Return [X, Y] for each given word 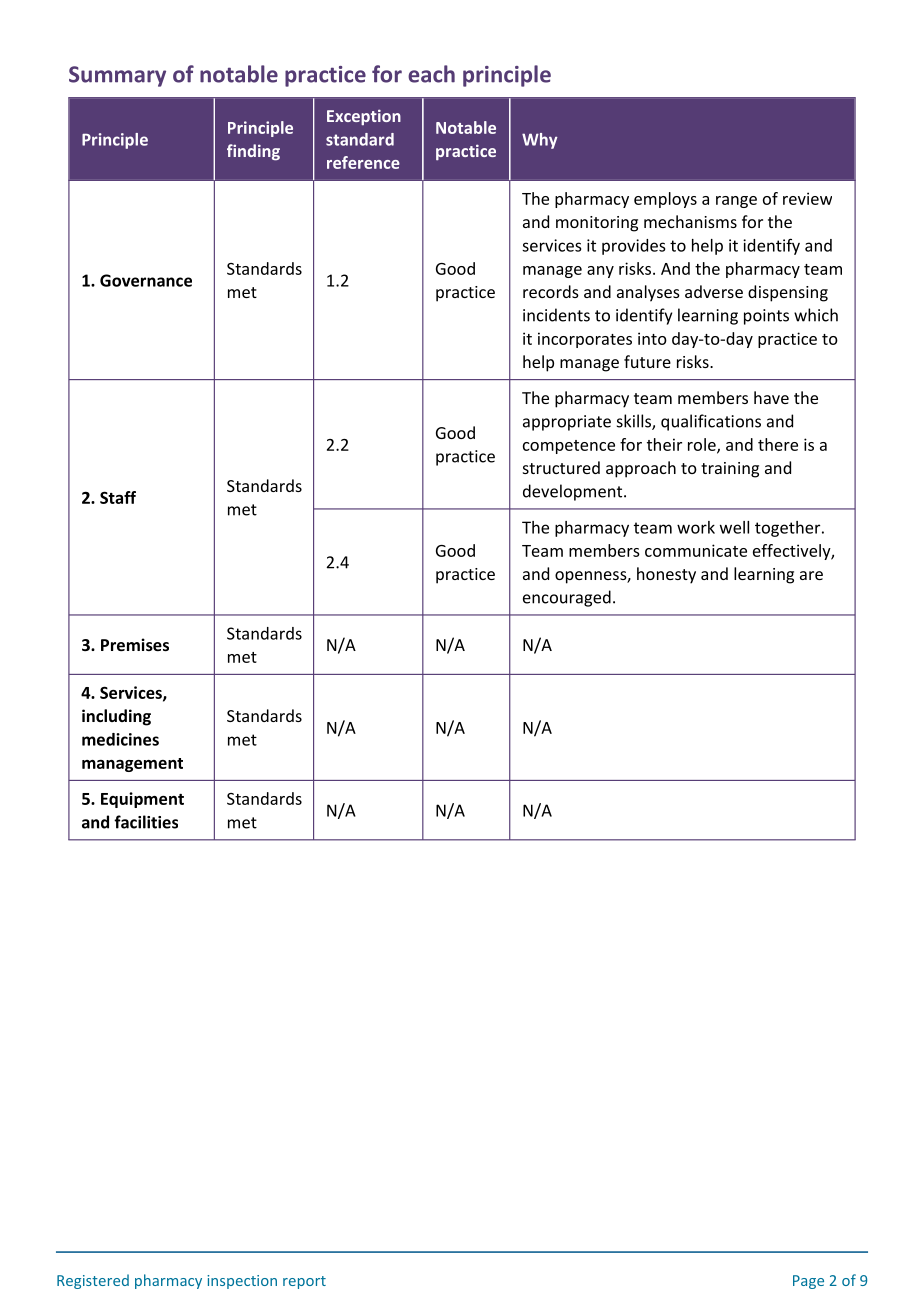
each [431, 74]
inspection [242, 1282]
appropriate [567, 423]
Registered [93, 1281]
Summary [117, 76]
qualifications [711, 422]
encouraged [567, 598]
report [304, 1282]
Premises [135, 644]
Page [808, 1282]
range [736, 202]
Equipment [142, 800]
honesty [666, 575]
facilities [146, 822]
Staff [118, 497]
